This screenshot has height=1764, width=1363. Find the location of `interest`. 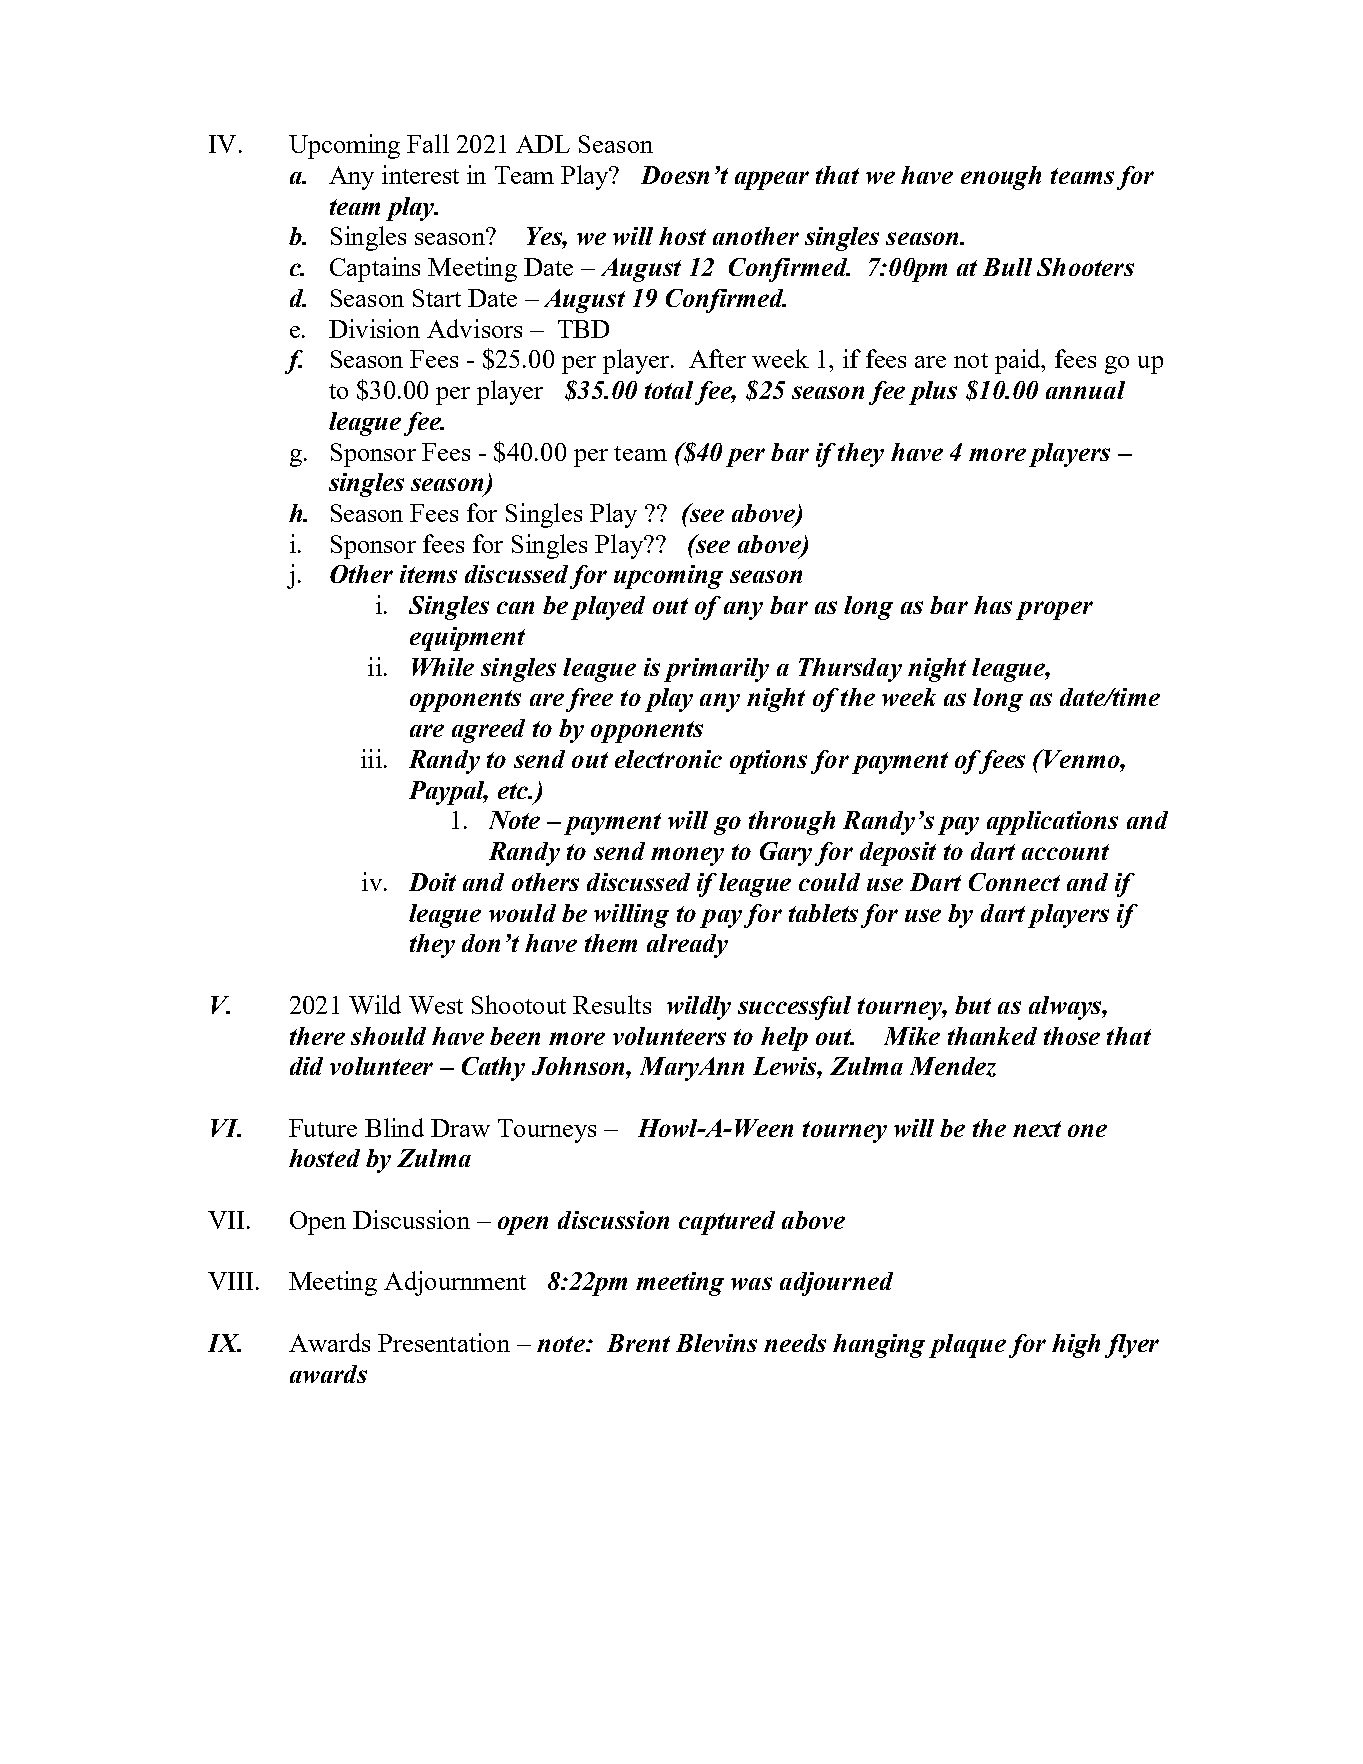

interest is located at coordinates (420, 174).
